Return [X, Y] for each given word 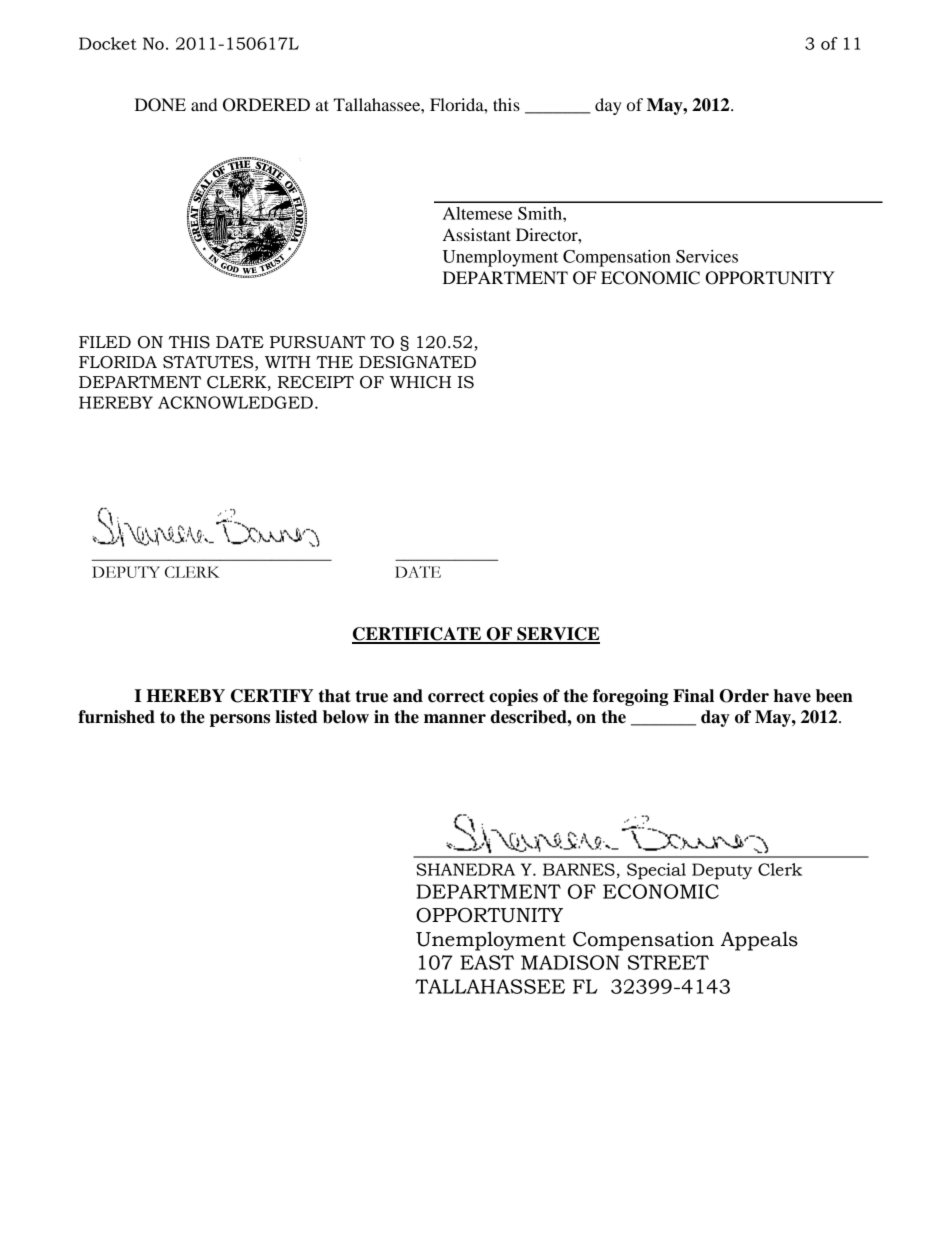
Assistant [477, 234]
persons [240, 720]
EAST [487, 962]
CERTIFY [272, 696]
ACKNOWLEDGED [235, 402]
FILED [105, 342]
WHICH [420, 382]
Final [693, 696]
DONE [160, 105]
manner [455, 719]
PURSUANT [318, 342]
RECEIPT [316, 382]
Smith [541, 213]
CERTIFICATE [418, 635]
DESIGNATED [417, 362]
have [792, 696]
